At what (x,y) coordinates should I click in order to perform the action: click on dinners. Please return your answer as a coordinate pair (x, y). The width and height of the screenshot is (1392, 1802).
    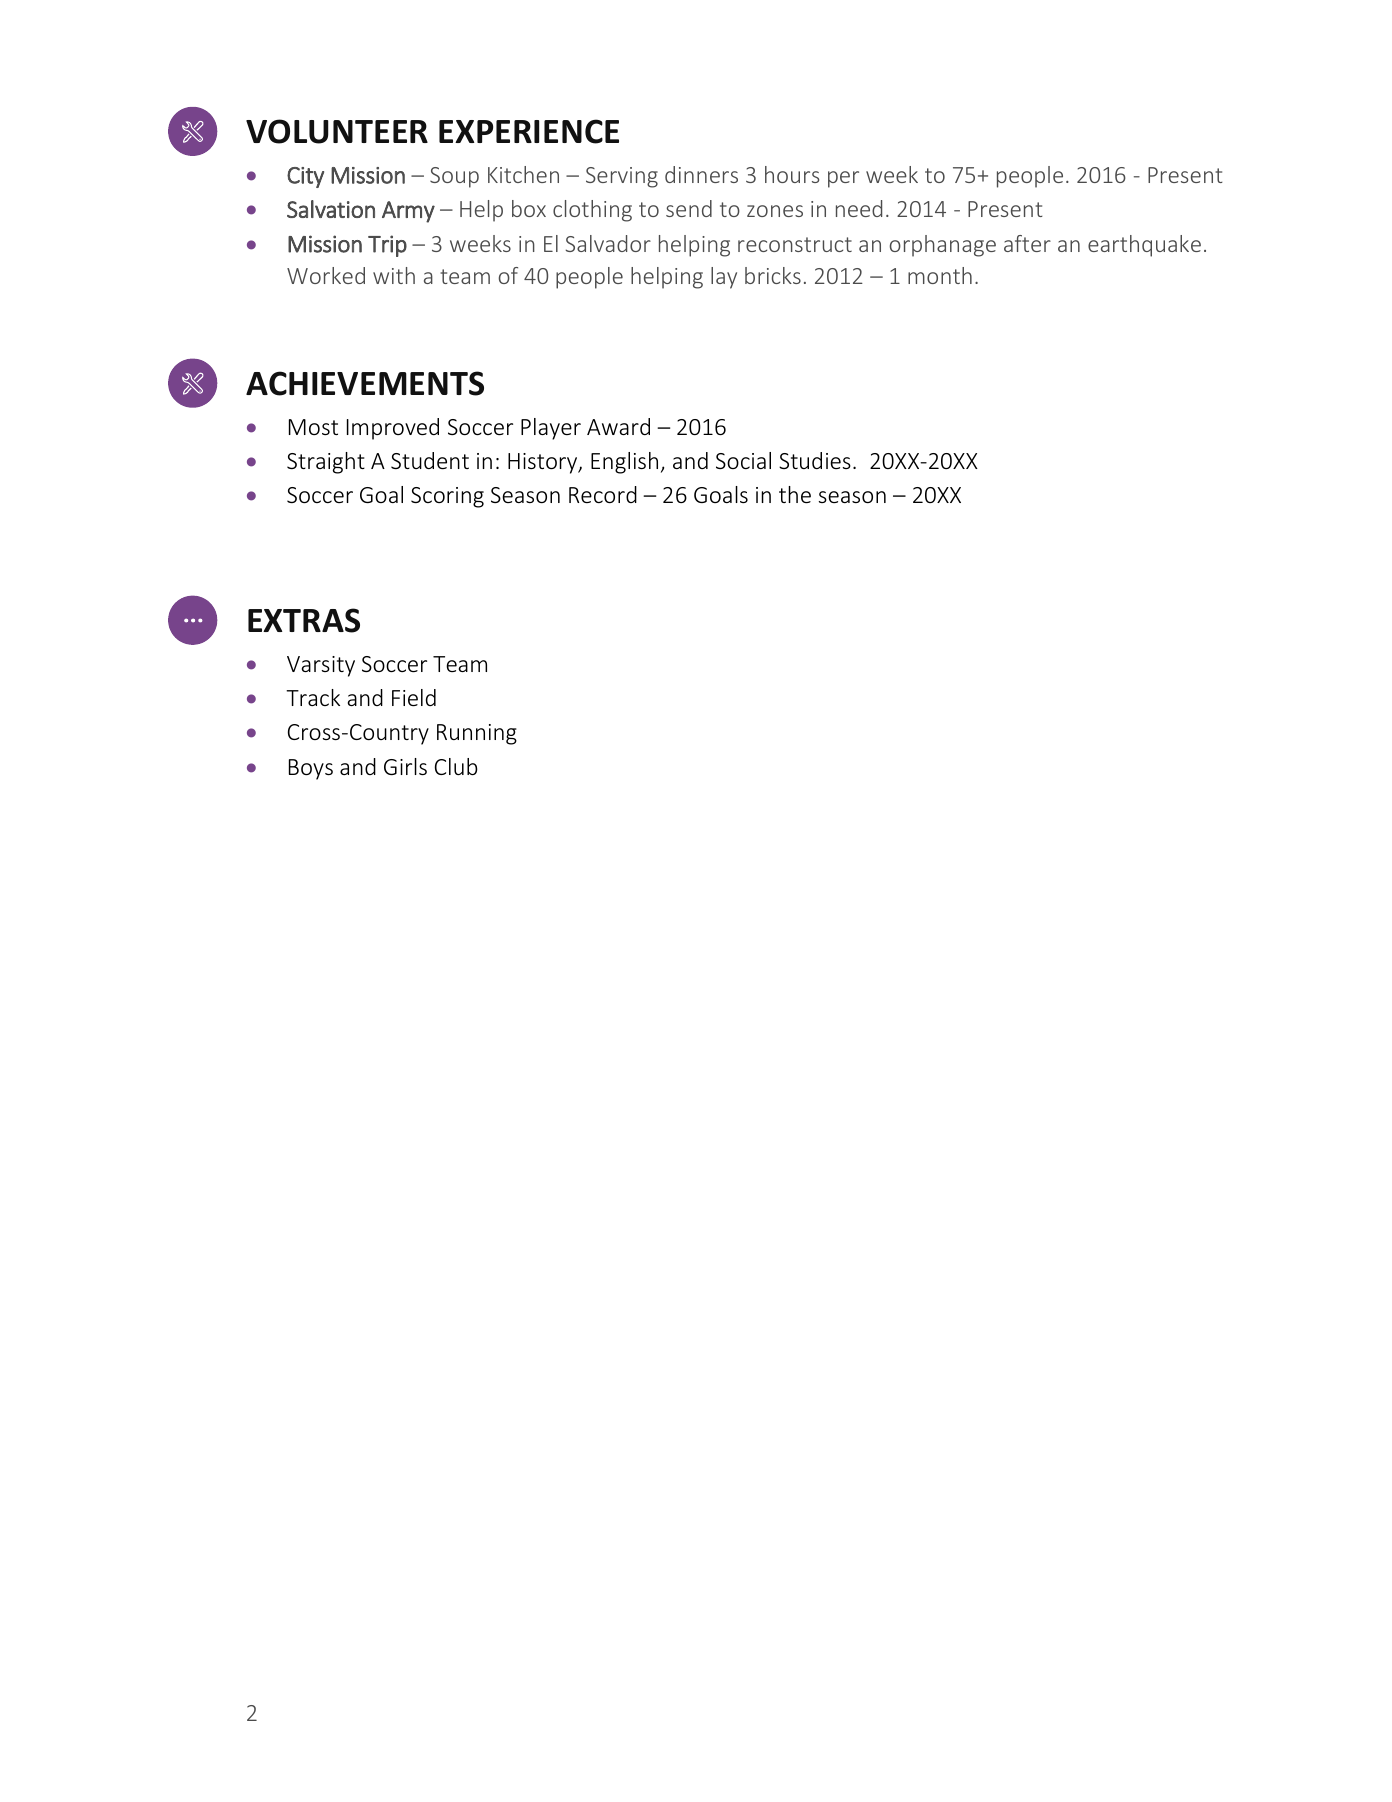
    Looking at the image, I should click on (701, 174).
